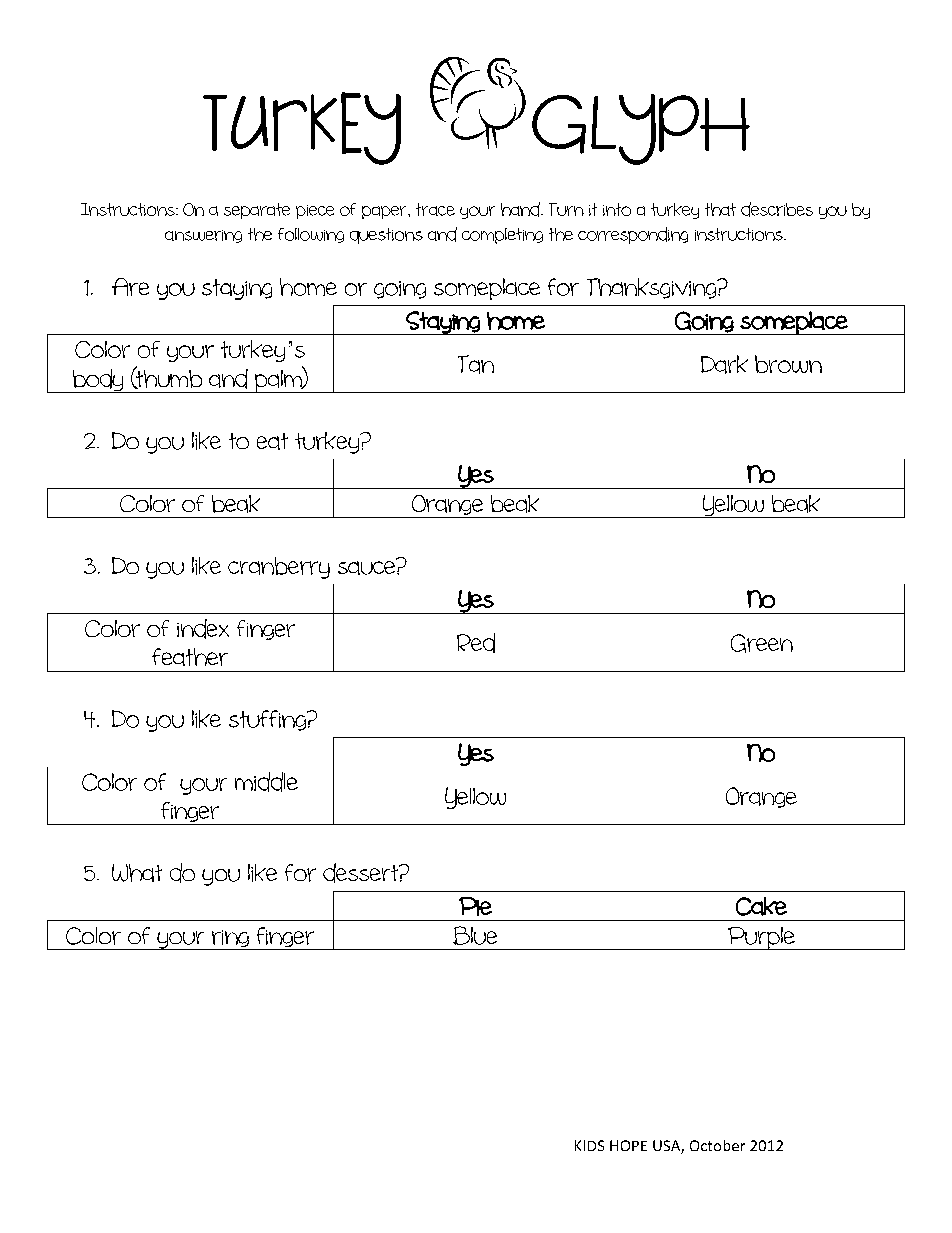 The width and height of the screenshot is (952, 1233). I want to click on separate, so click(257, 211).
